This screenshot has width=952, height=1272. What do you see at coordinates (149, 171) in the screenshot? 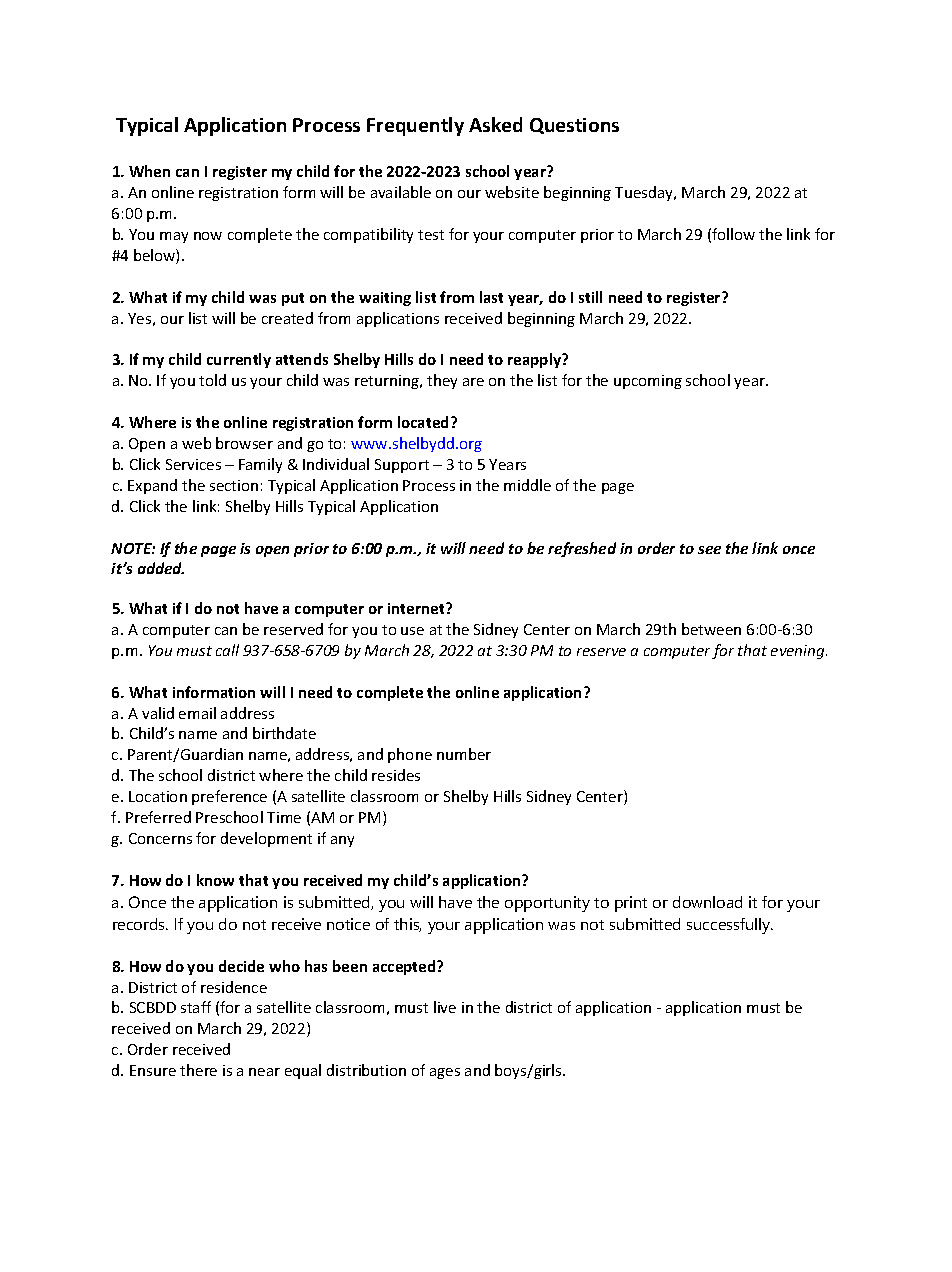
I see `When` at bounding box center [149, 171].
